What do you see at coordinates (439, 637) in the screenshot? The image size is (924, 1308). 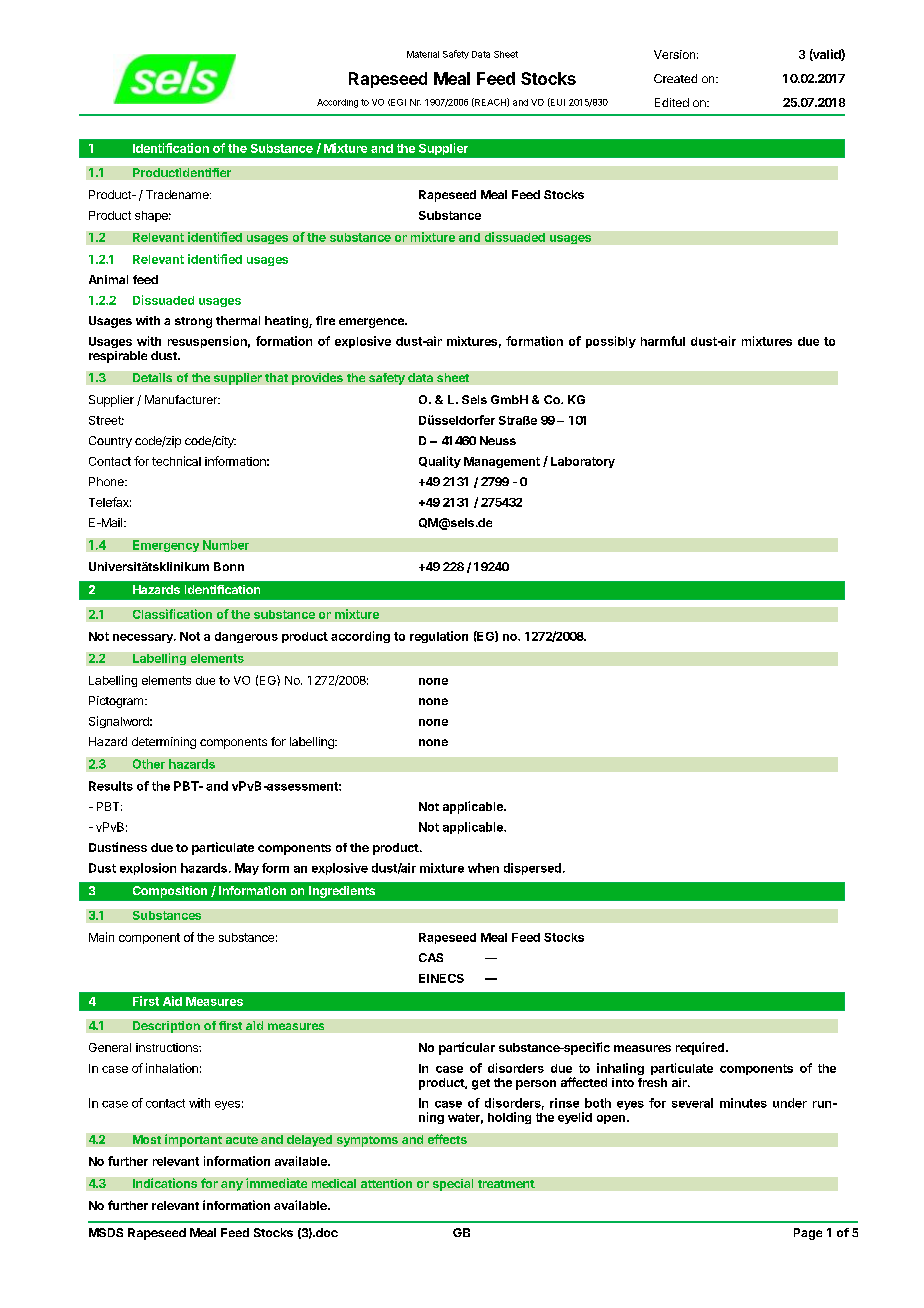 I see `regulation` at bounding box center [439, 637].
